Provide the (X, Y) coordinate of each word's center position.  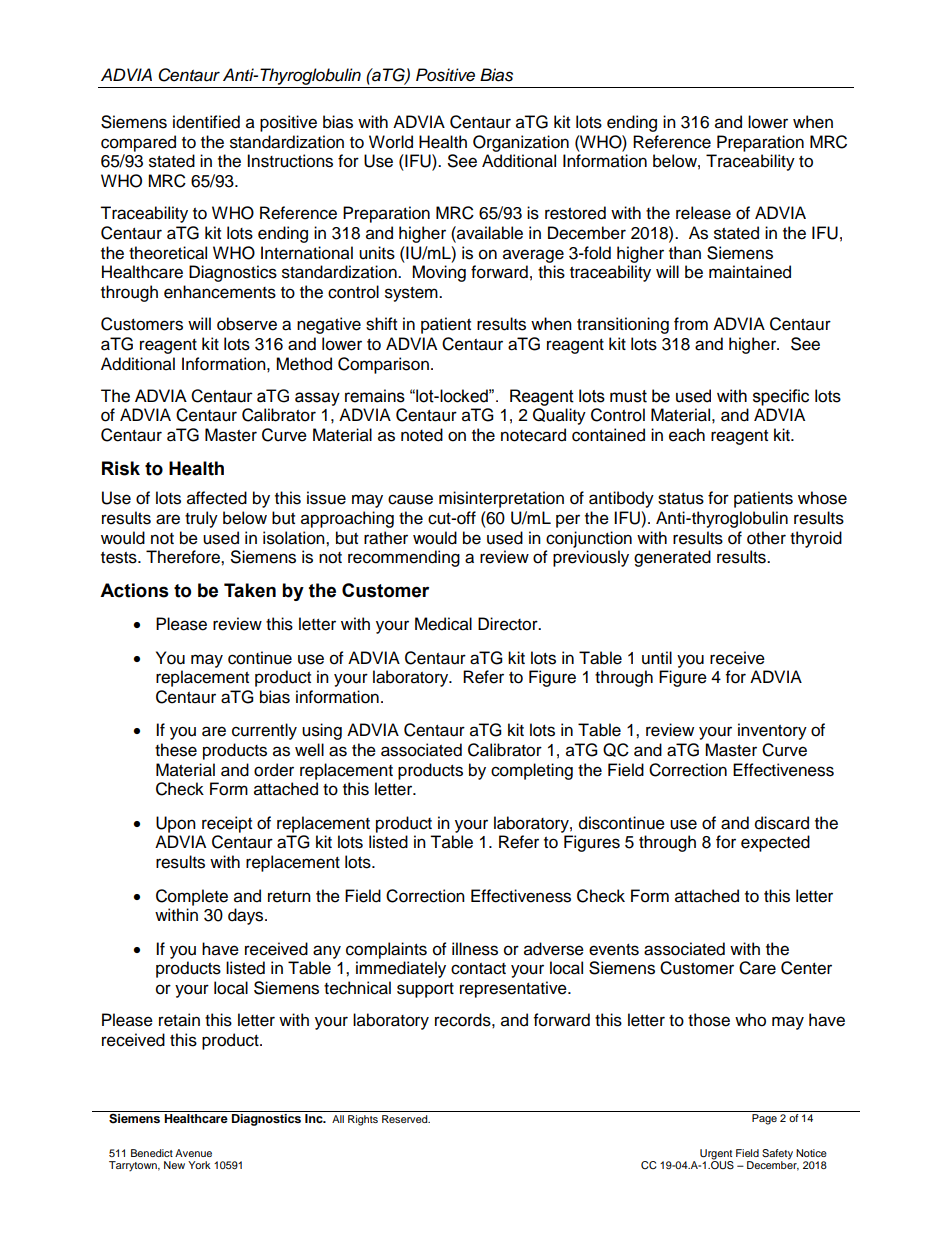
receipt (227, 824)
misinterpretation (501, 499)
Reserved (406, 1119)
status (681, 499)
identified (206, 122)
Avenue (193, 1153)
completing (532, 771)
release (703, 213)
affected (217, 498)
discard (782, 823)
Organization (521, 143)
